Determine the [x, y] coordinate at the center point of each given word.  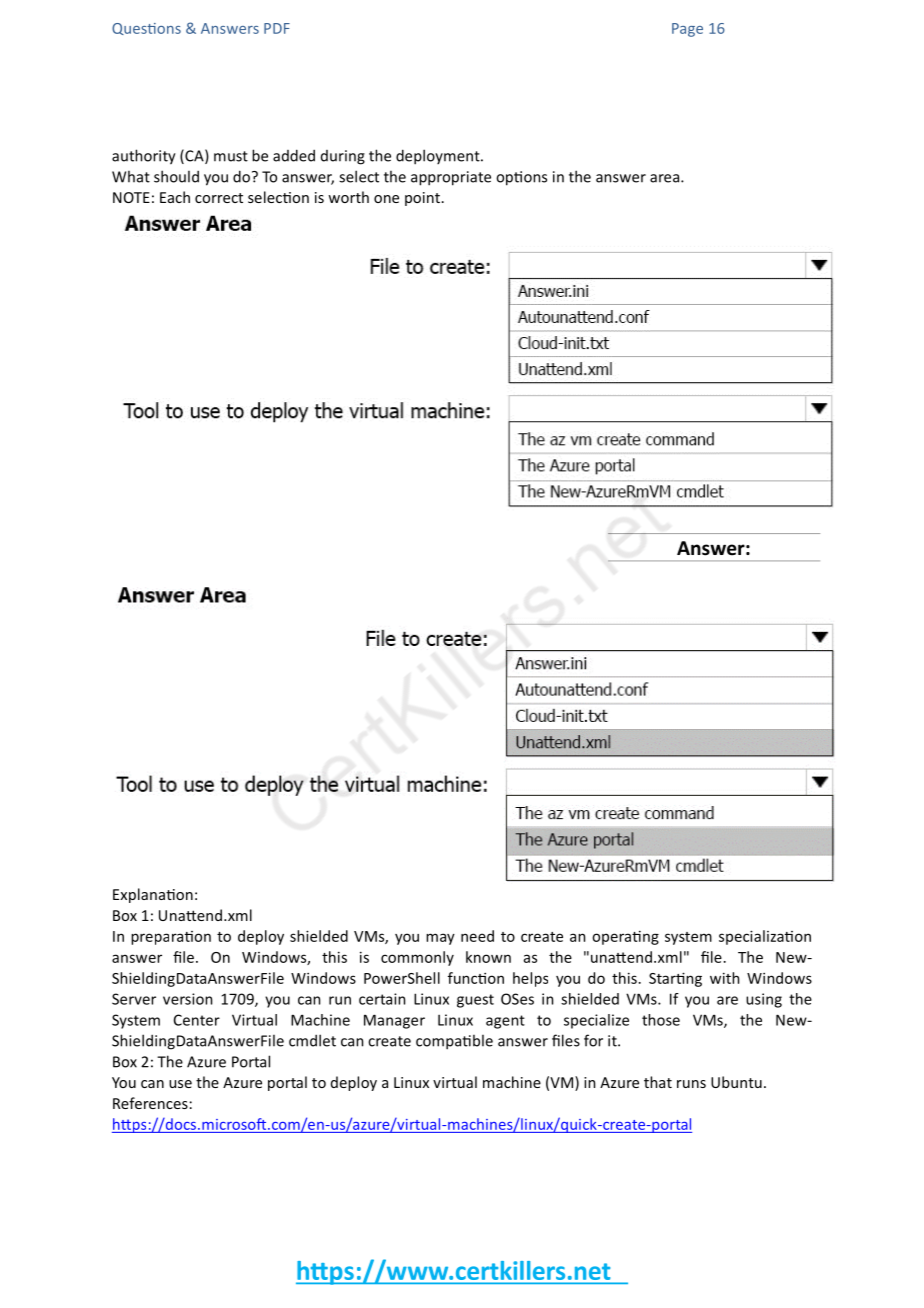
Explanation [153, 895]
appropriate [451, 178]
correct [219, 198]
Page [687, 30]
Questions [146, 29]
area [664, 178]
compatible [454, 1042]
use [180, 1084]
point [422, 199]
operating [625, 938]
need [477, 936]
